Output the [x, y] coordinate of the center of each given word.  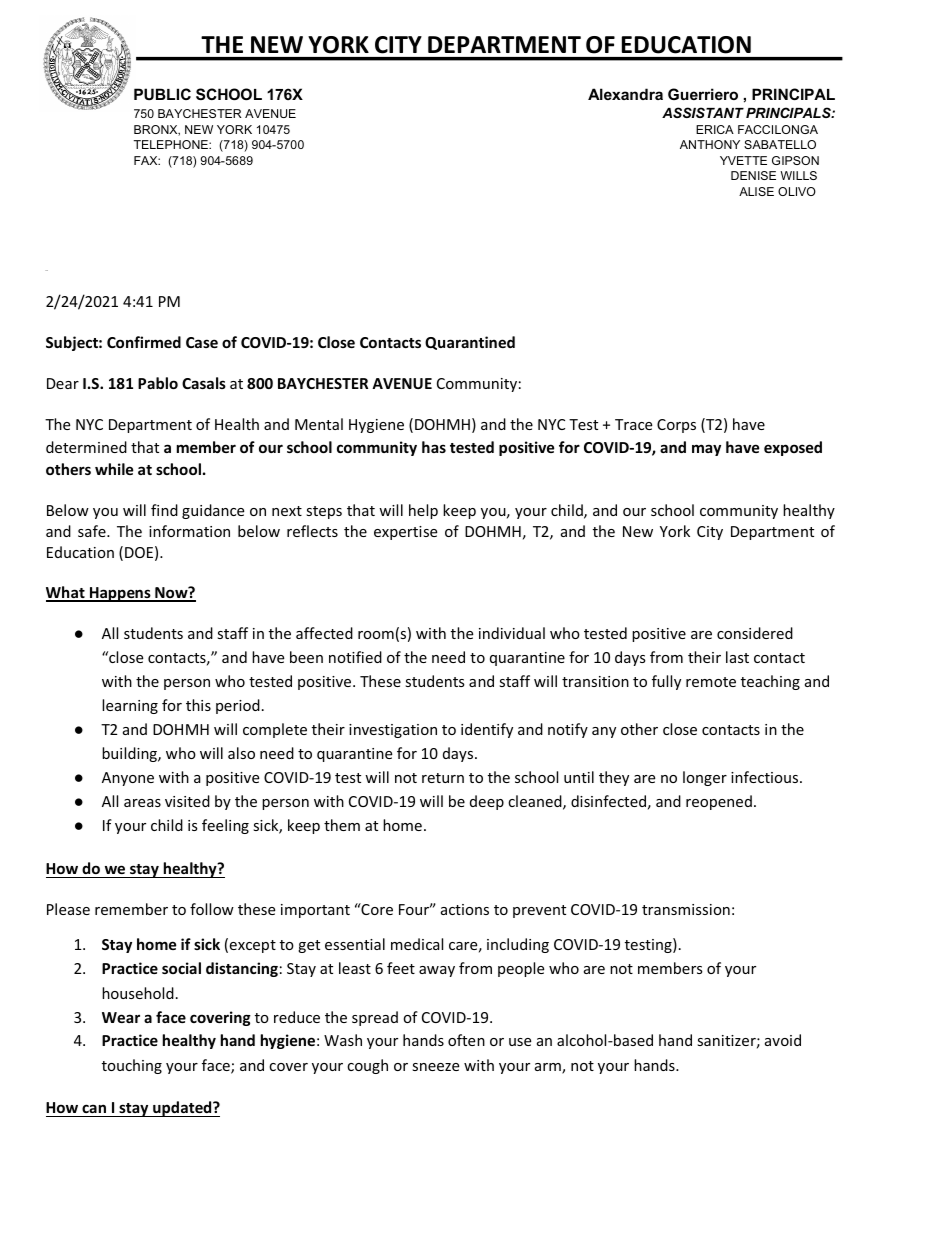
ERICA [715, 129]
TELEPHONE [172, 144]
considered [755, 633]
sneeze [435, 1067]
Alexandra [625, 94]
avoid [783, 1040]
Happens [120, 594]
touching [132, 1066]
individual [512, 633]
